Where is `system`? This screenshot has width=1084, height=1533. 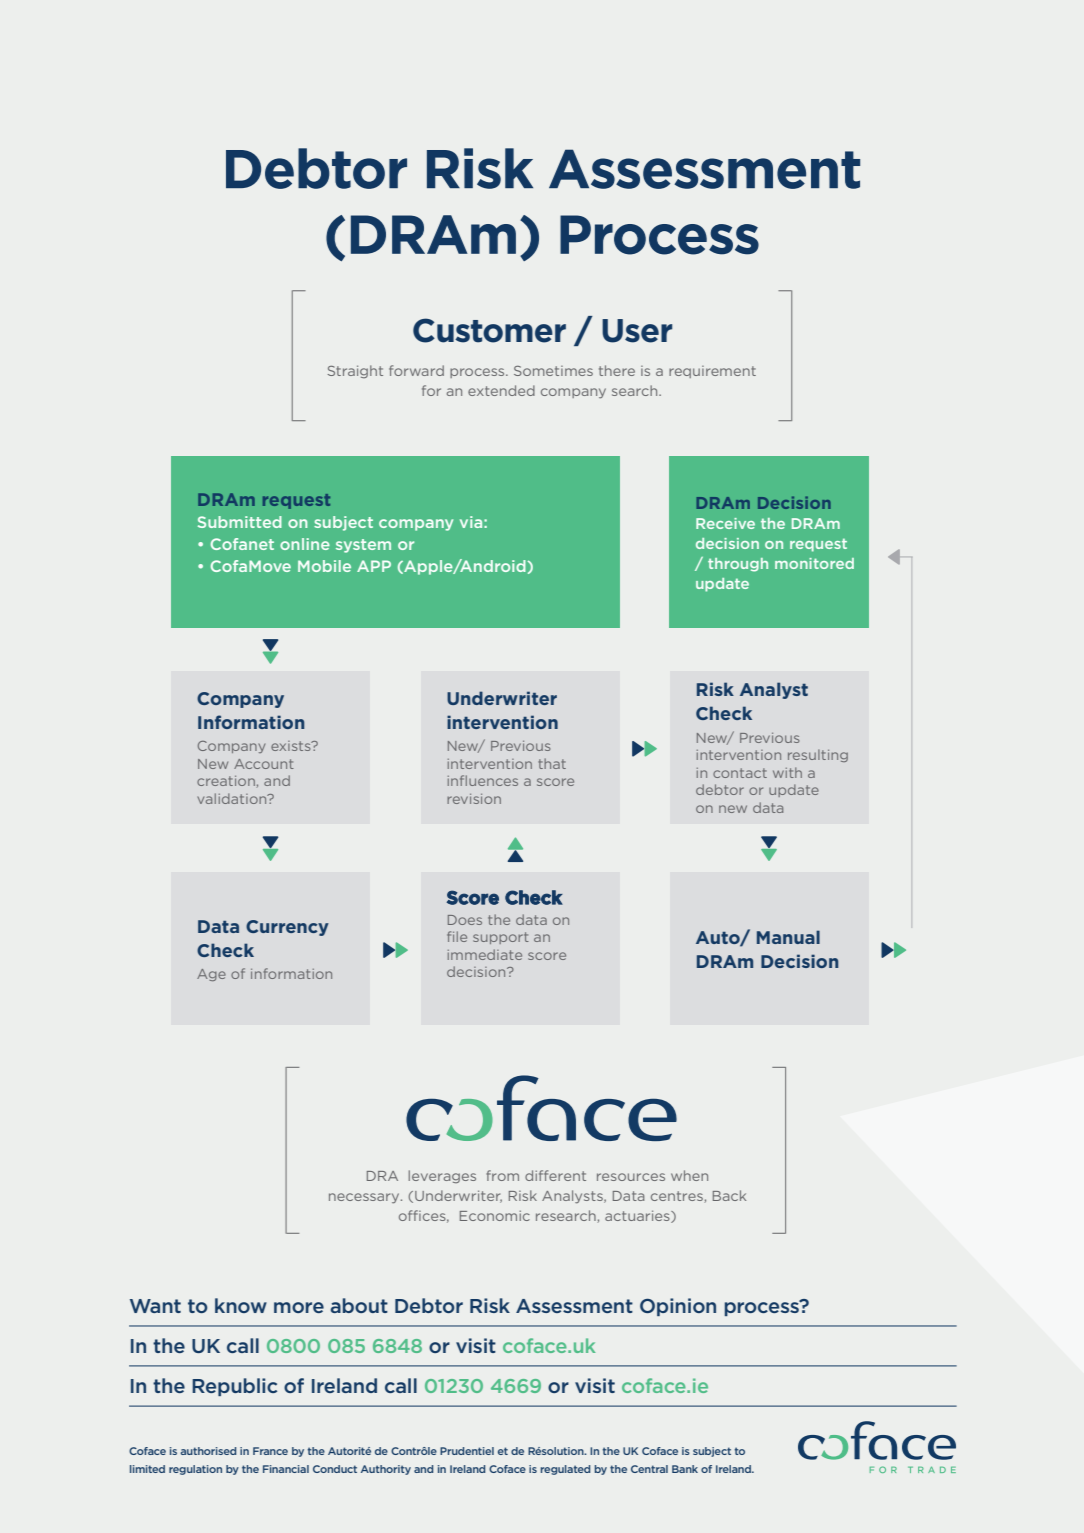
system is located at coordinates (363, 546).
